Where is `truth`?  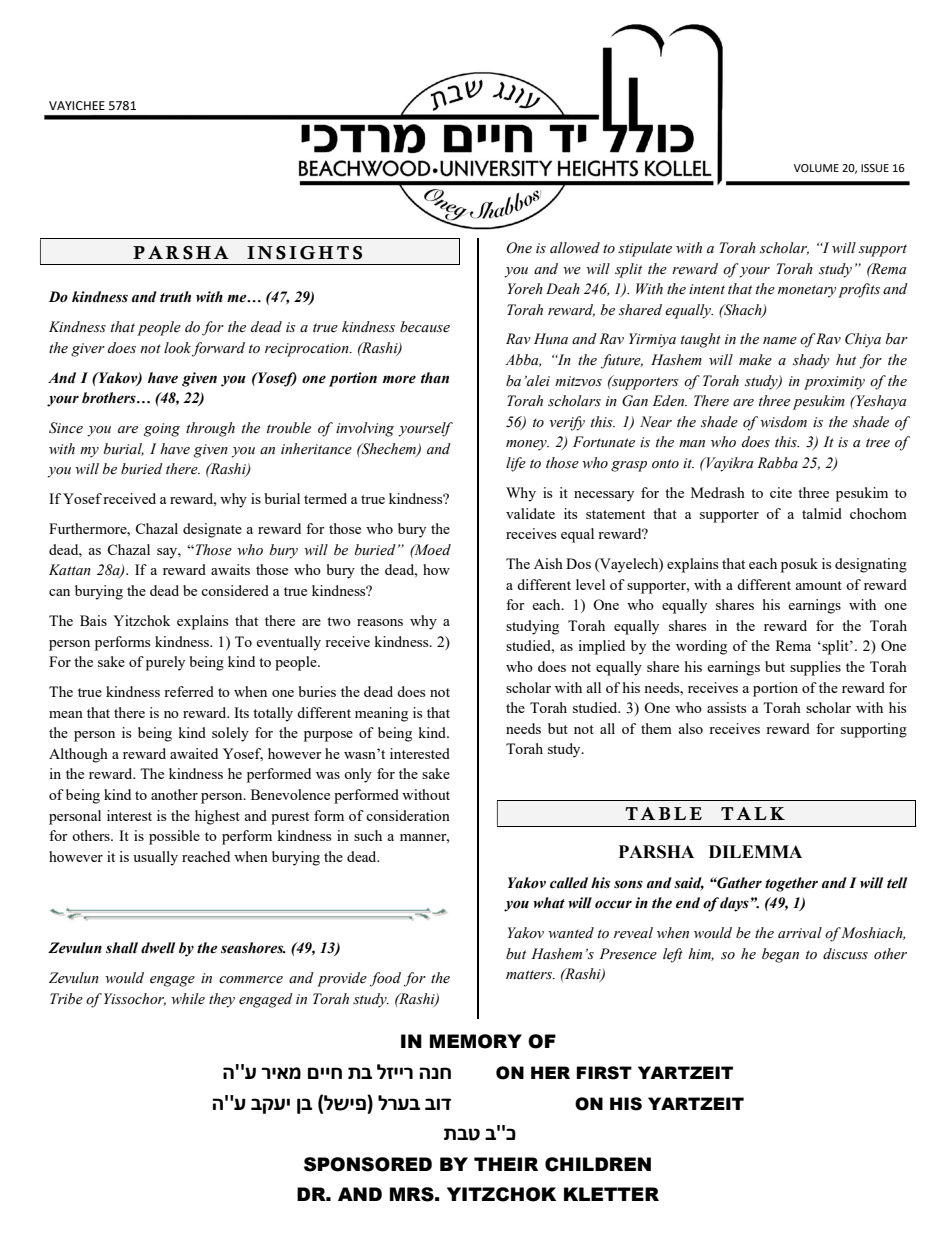 truth is located at coordinates (175, 296).
